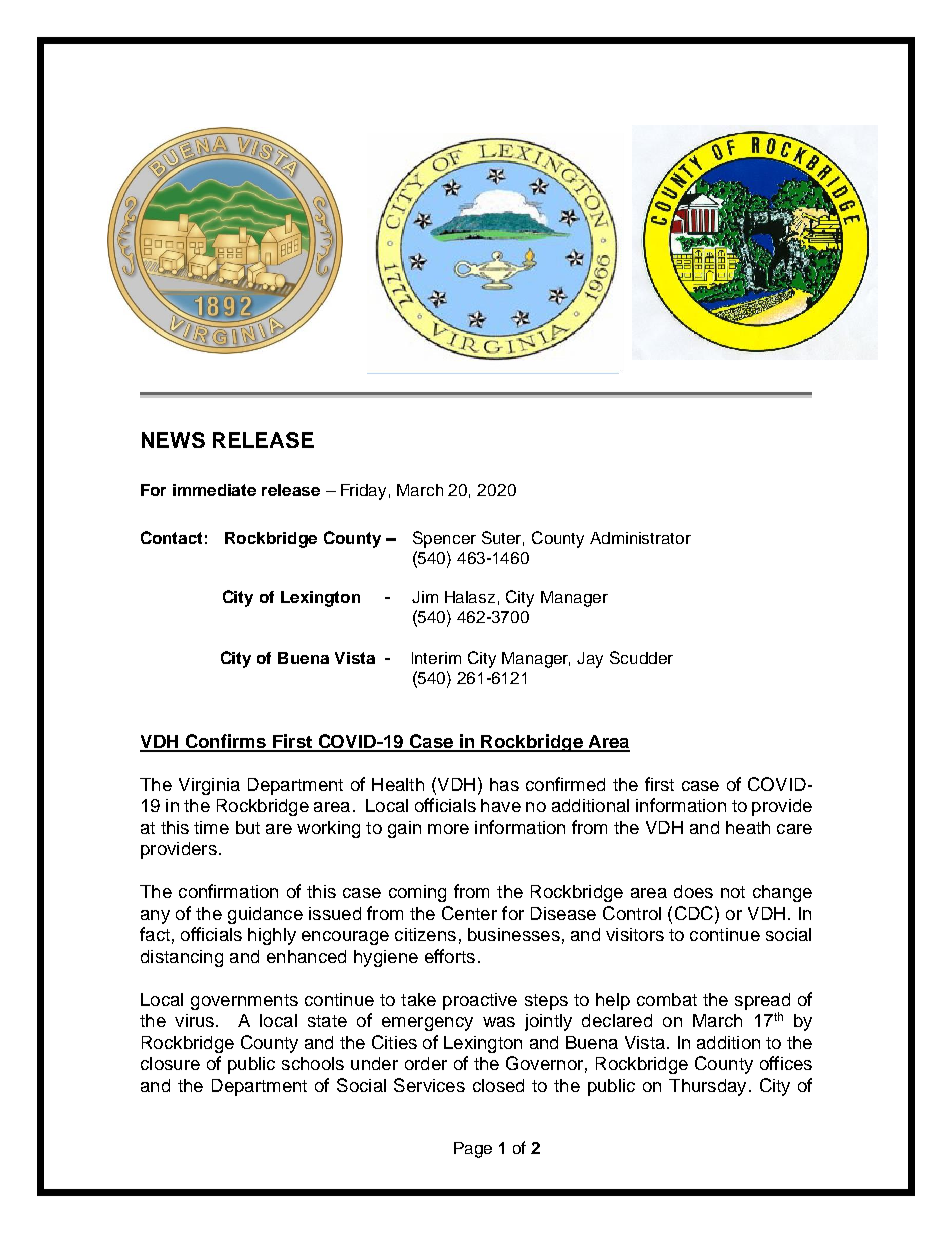 Image resolution: width=952 pixels, height=1233 pixels. Describe the element at coordinates (214, 490) in the screenshot. I see `immediate` at that location.
